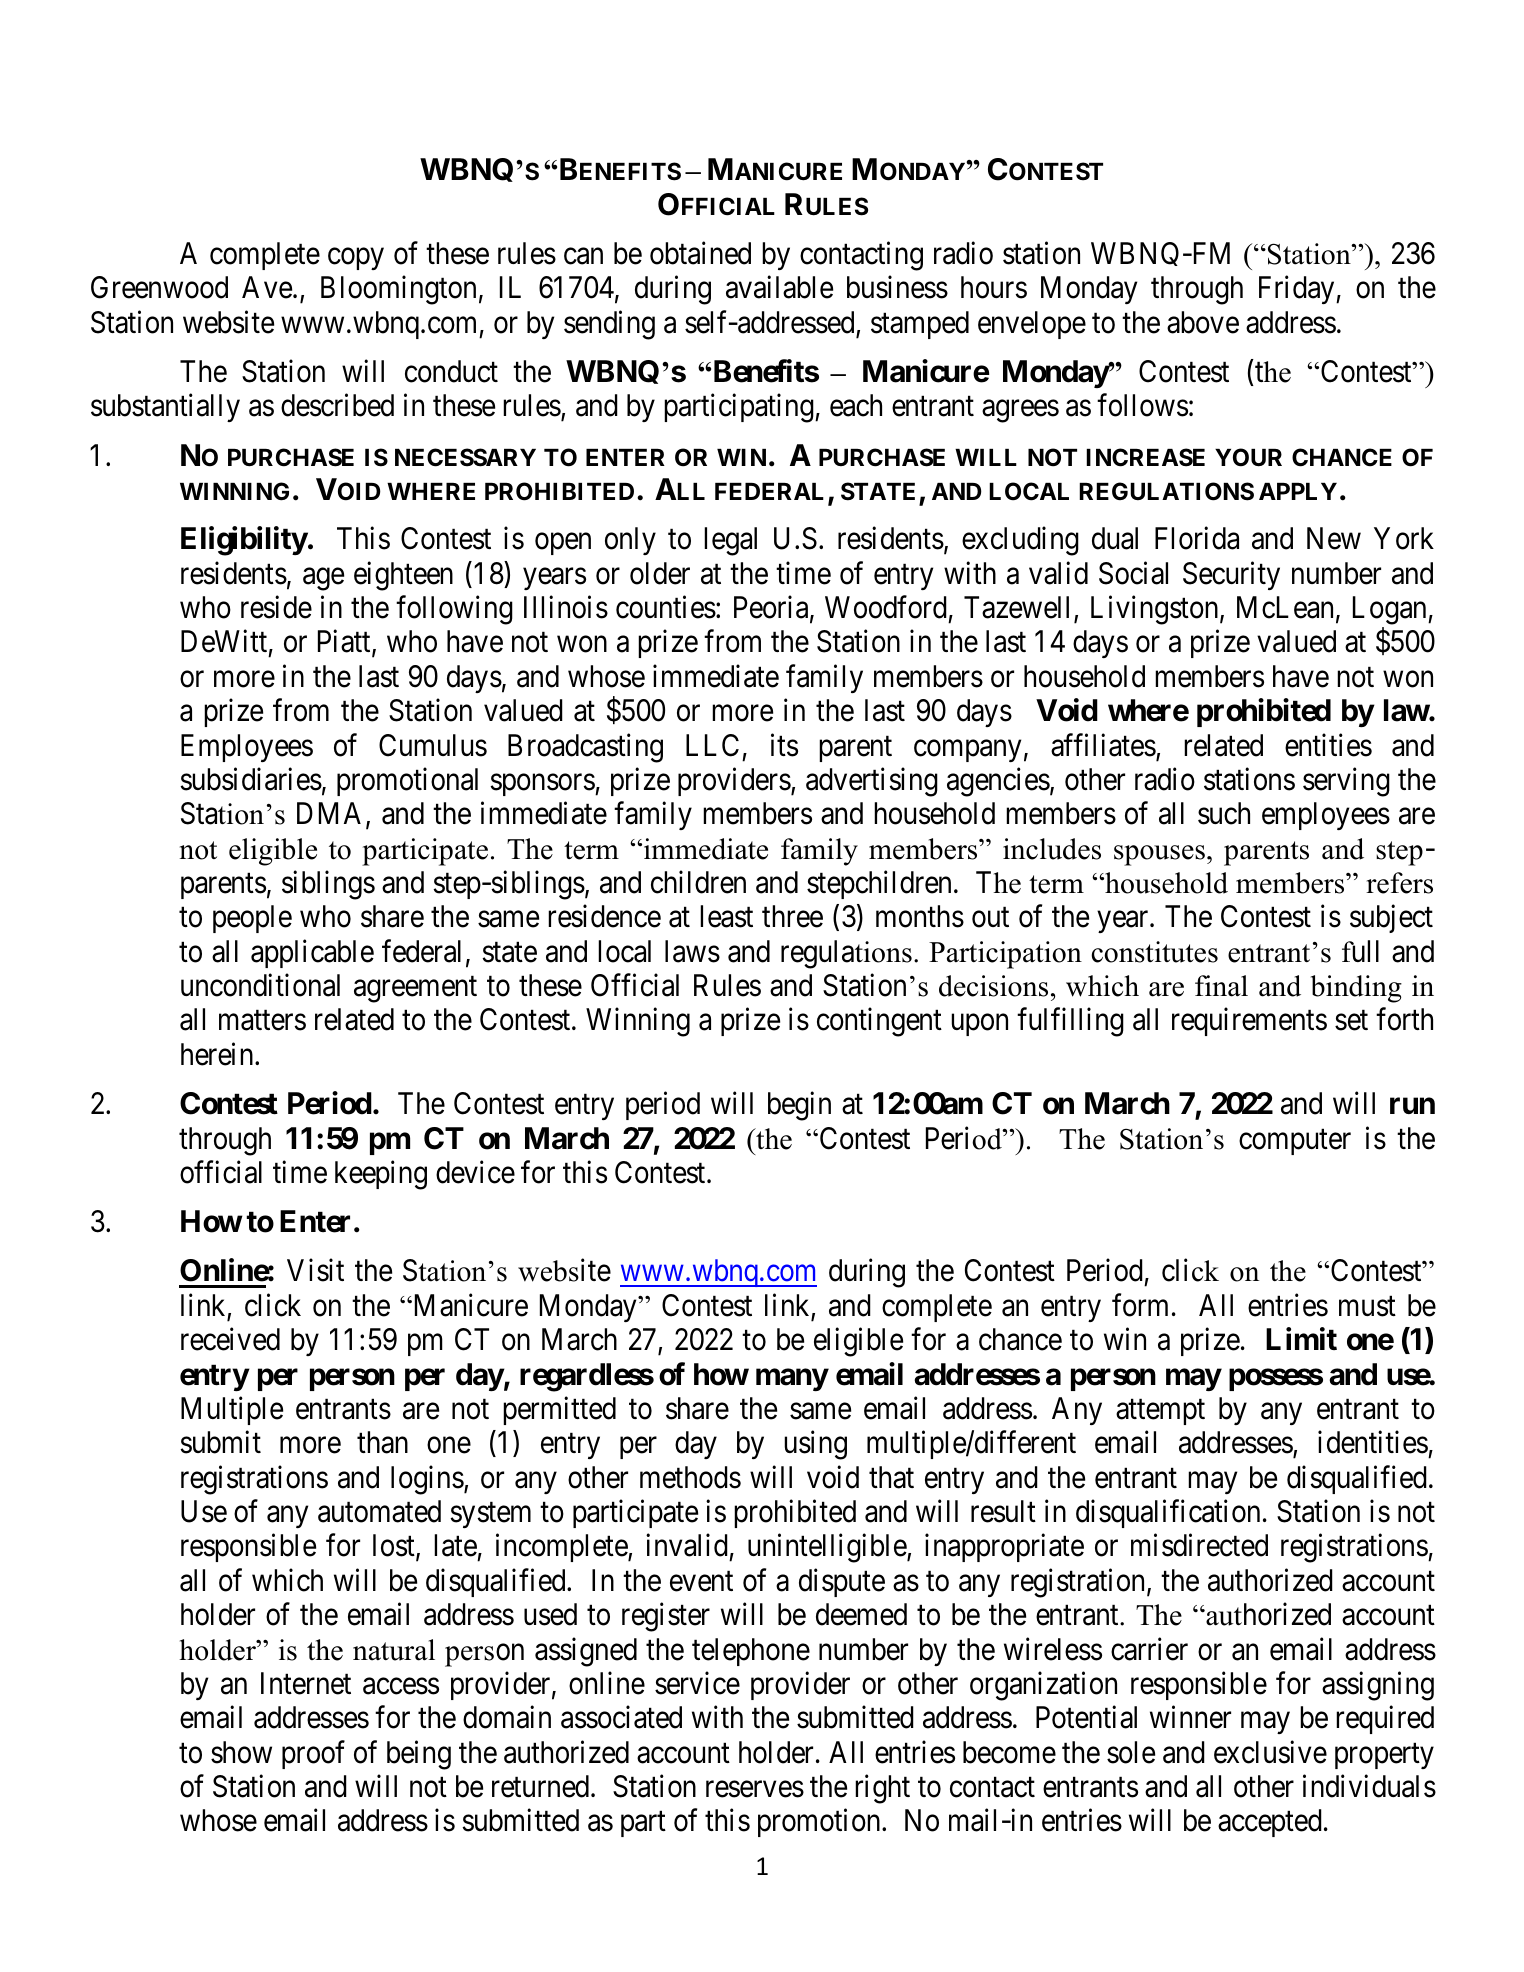 The width and height of the document is (1524, 1972). I want to click on proof, so click(313, 1754).
